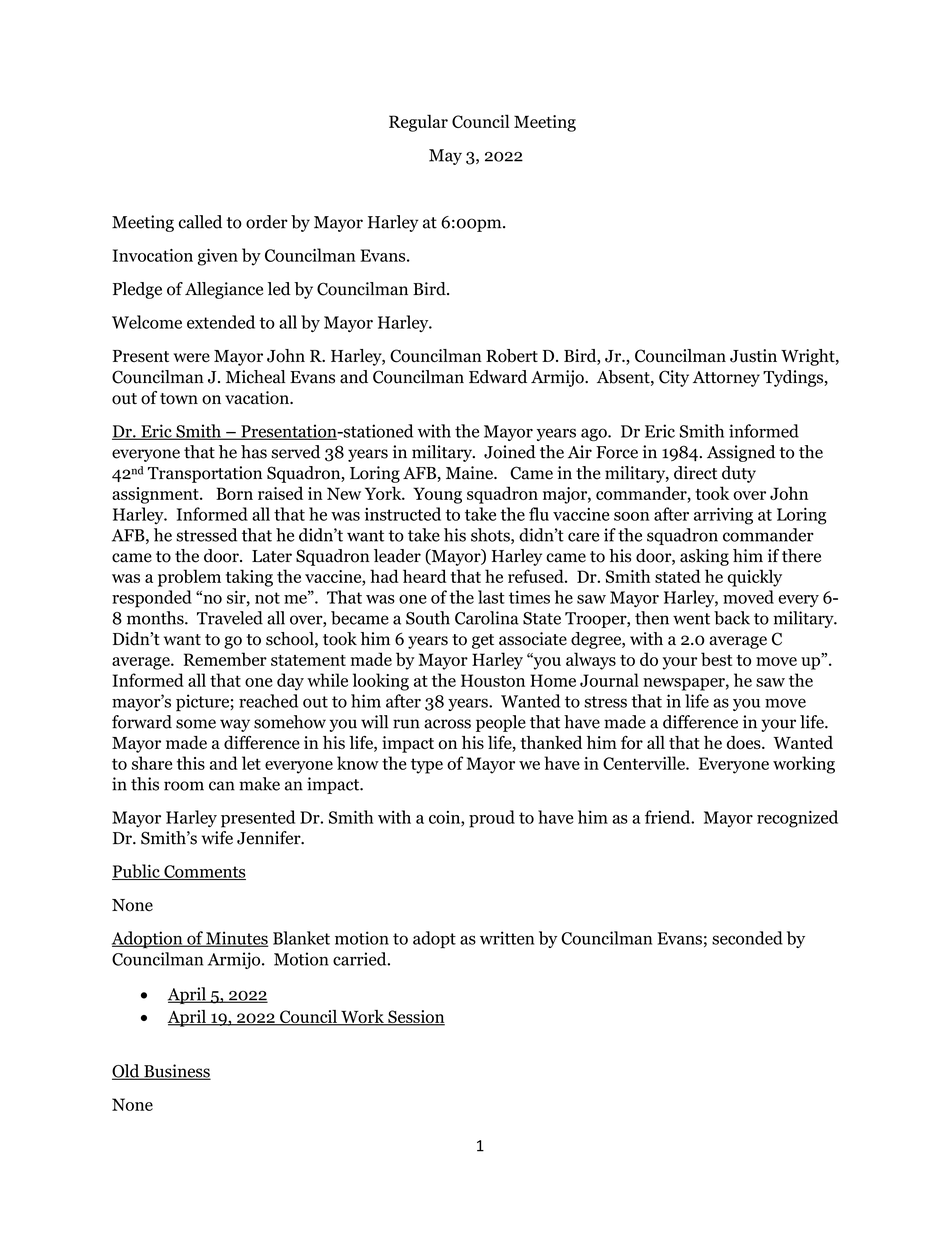 Image resolution: width=952 pixels, height=1233 pixels. Describe the element at coordinates (732, 618) in the page. I see `back` at that location.
